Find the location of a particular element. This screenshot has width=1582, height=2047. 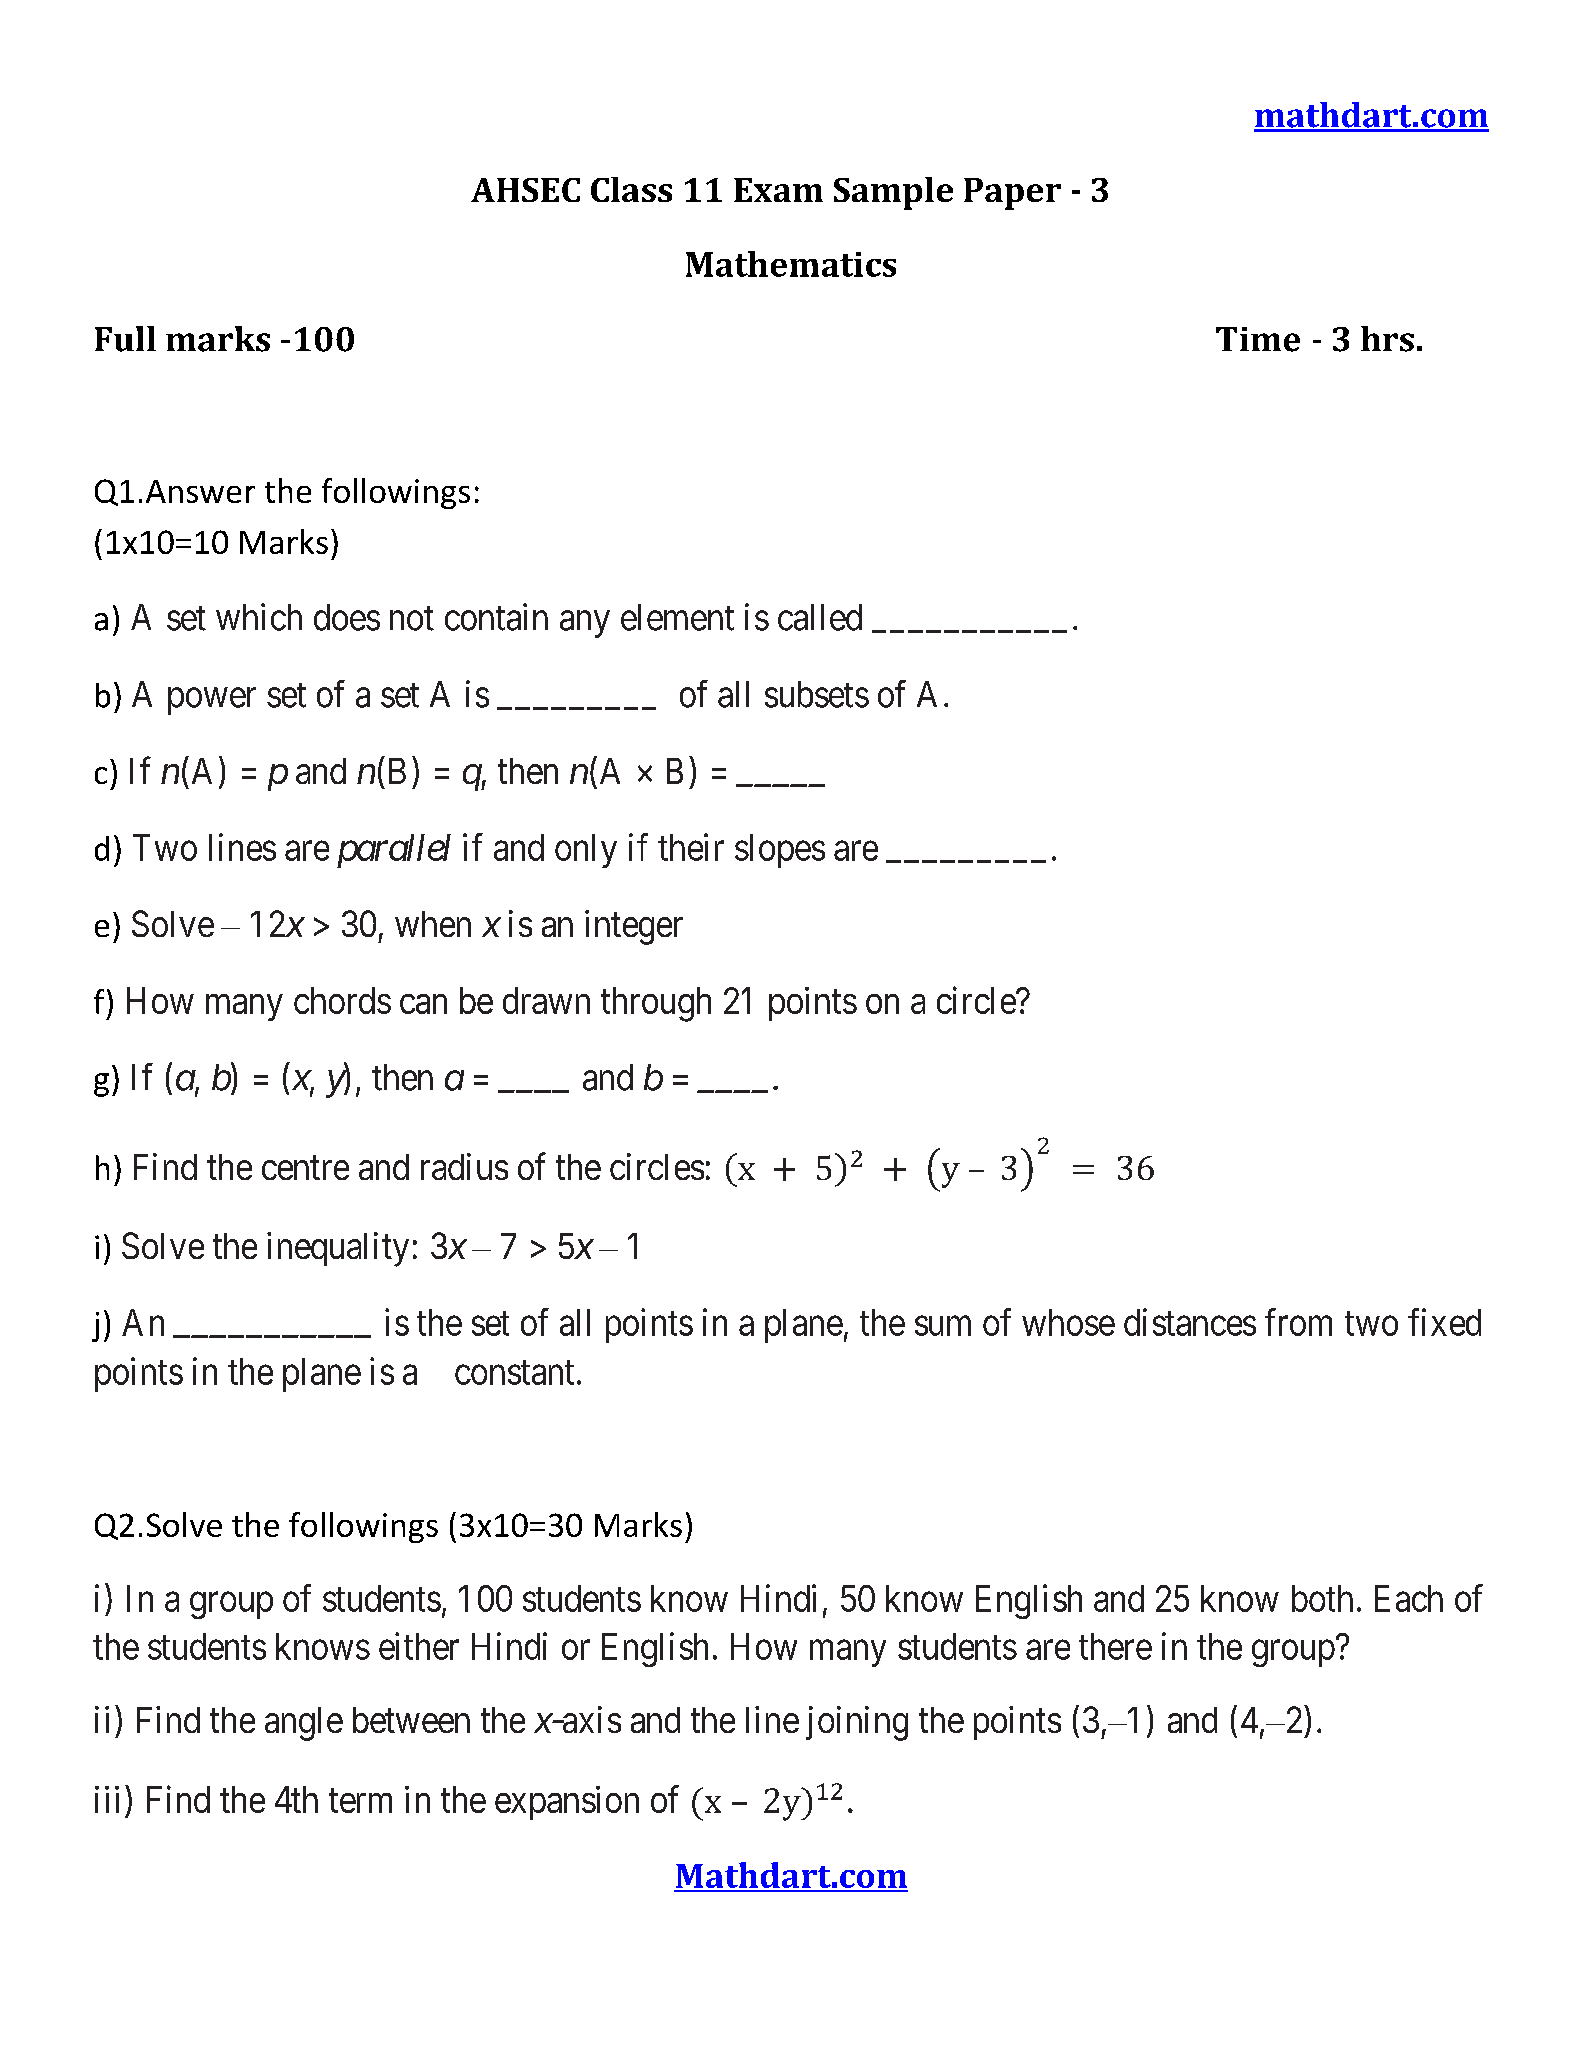

power is located at coordinates (212, 701).
